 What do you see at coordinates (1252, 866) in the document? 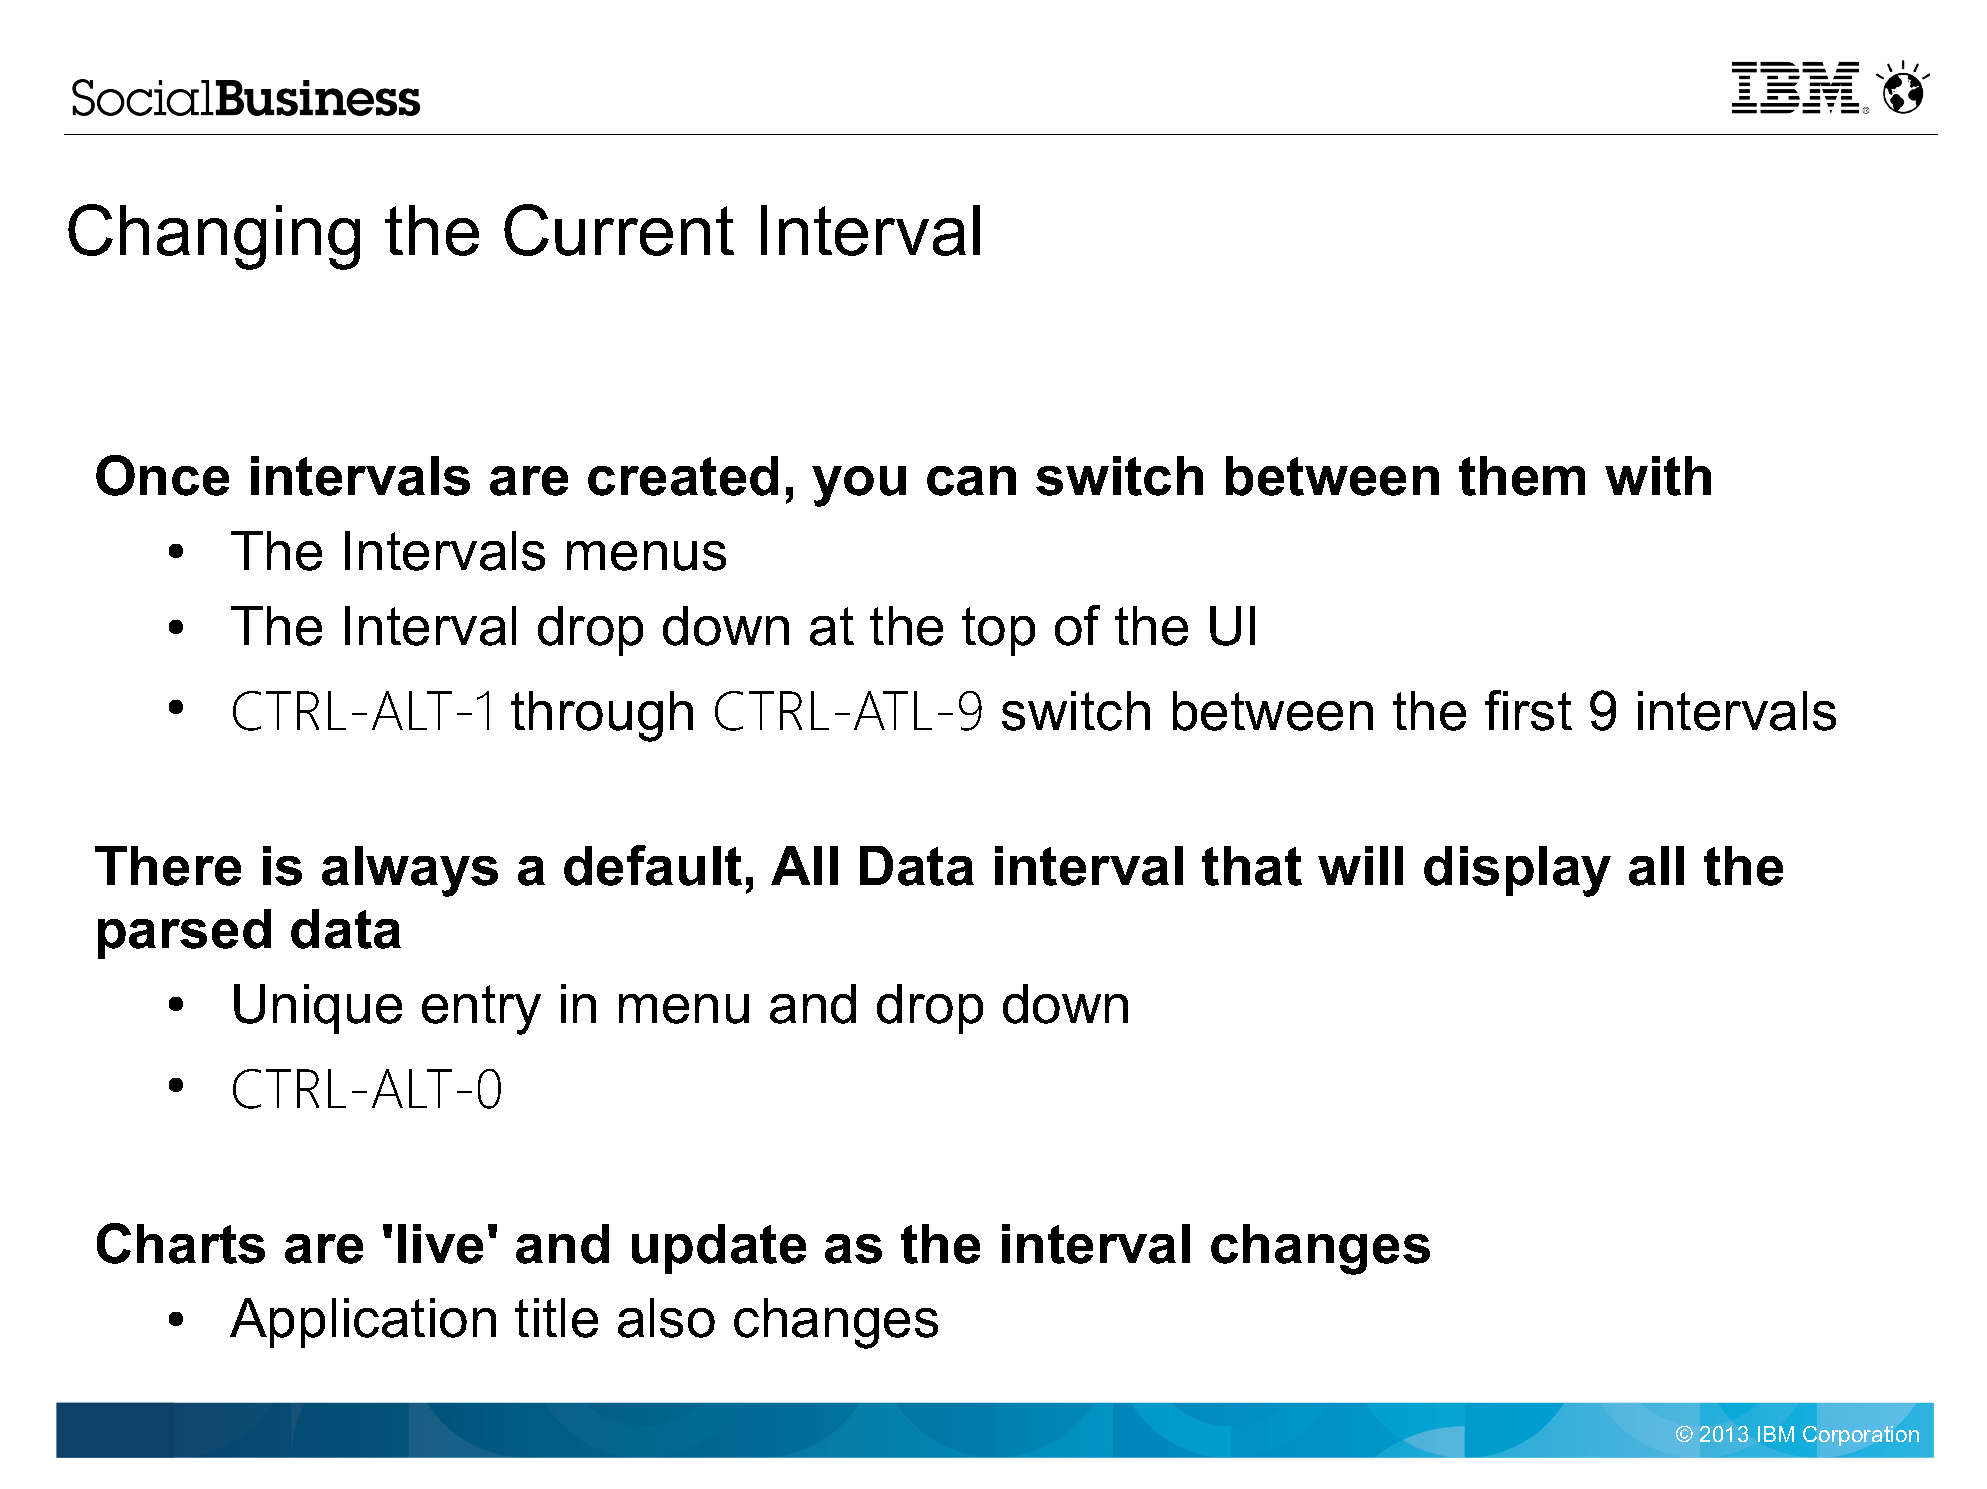
I see `that` at bounding box center [1252, 866].
